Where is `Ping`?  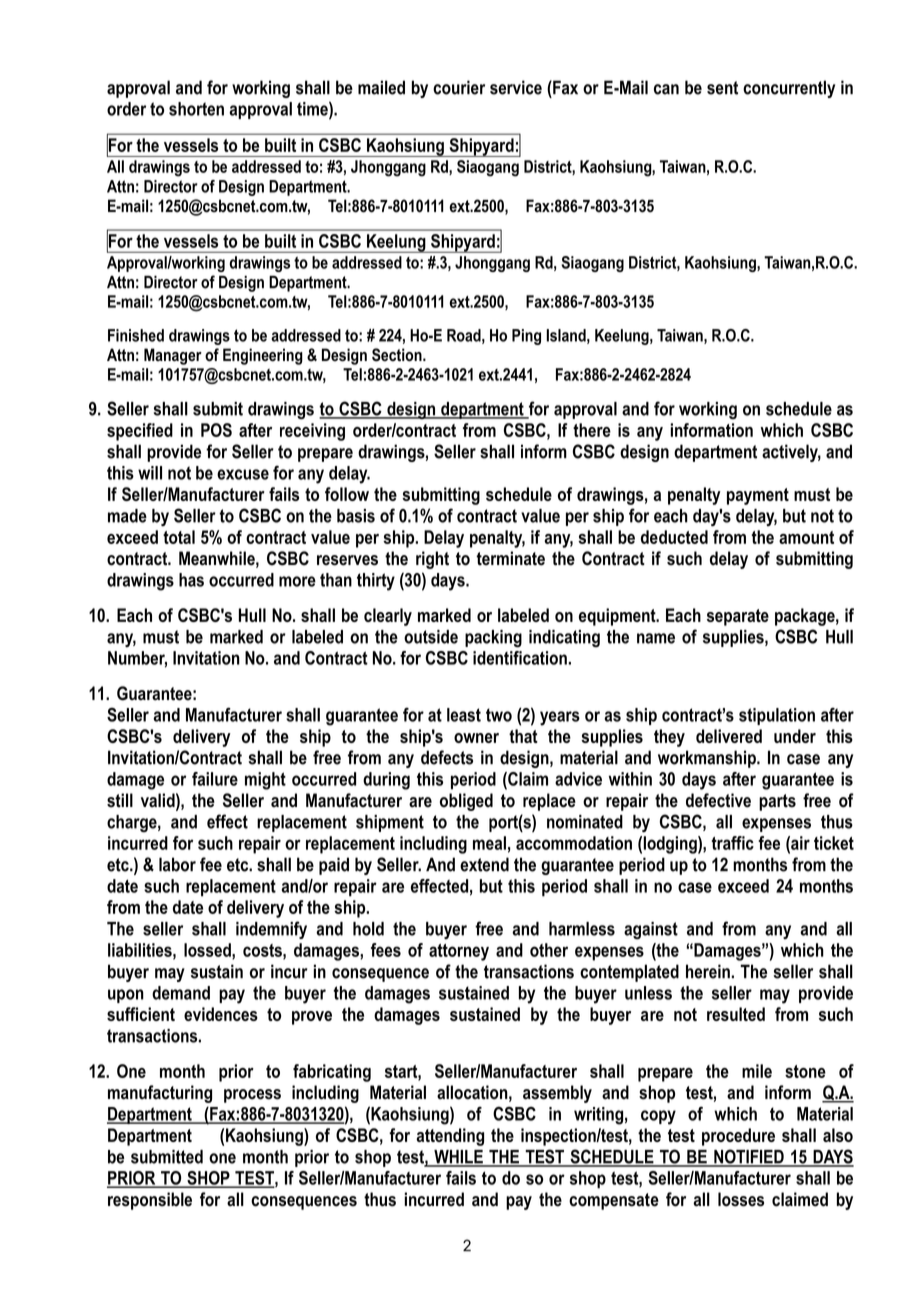 Ping is located at coordinates (526, 337).
